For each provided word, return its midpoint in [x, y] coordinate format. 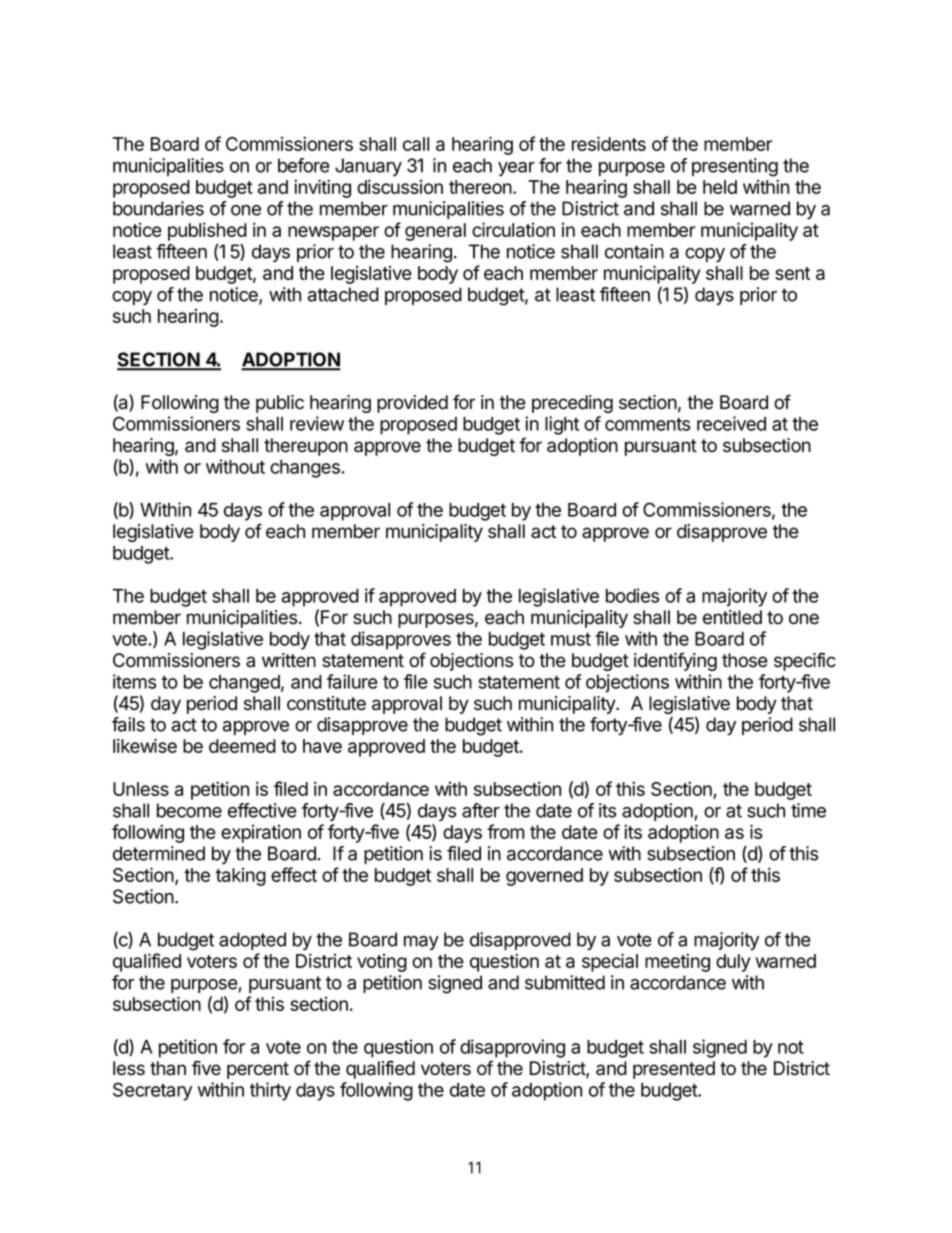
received [731, 423]
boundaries [158, 208]
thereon [481, 187]
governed [544, 877]
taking [241, 877]
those [745, 660]
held [720, 187]
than [168, 1068]
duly [733, 963]
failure [352, 681]
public [280, 404]
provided [412, 404]
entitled [732, 617]
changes [306, 469]
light [562, 425]
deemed [242, 746]
